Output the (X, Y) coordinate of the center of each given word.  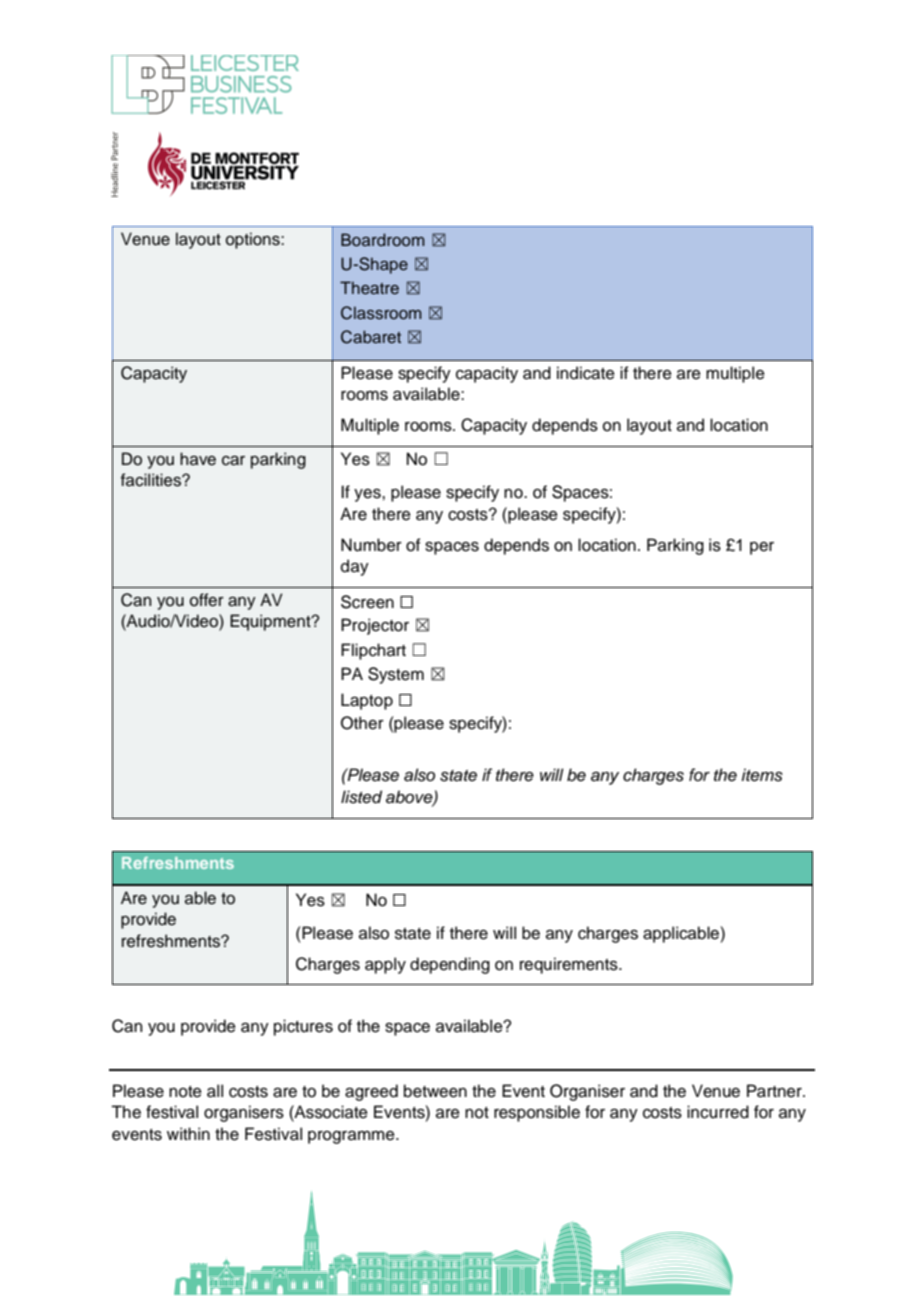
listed (361, 797)
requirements (570, 965)
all (215, 1091)
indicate (586, 373)
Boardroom (383, 239)
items (762, 775)
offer (207, 600)
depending (450, 965)
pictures (303, 1027)
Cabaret (371, 337)
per (762, 548)
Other (362, 723)
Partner (775, 1091)
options (254, 240)
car (233, 461)
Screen (367, 602)
